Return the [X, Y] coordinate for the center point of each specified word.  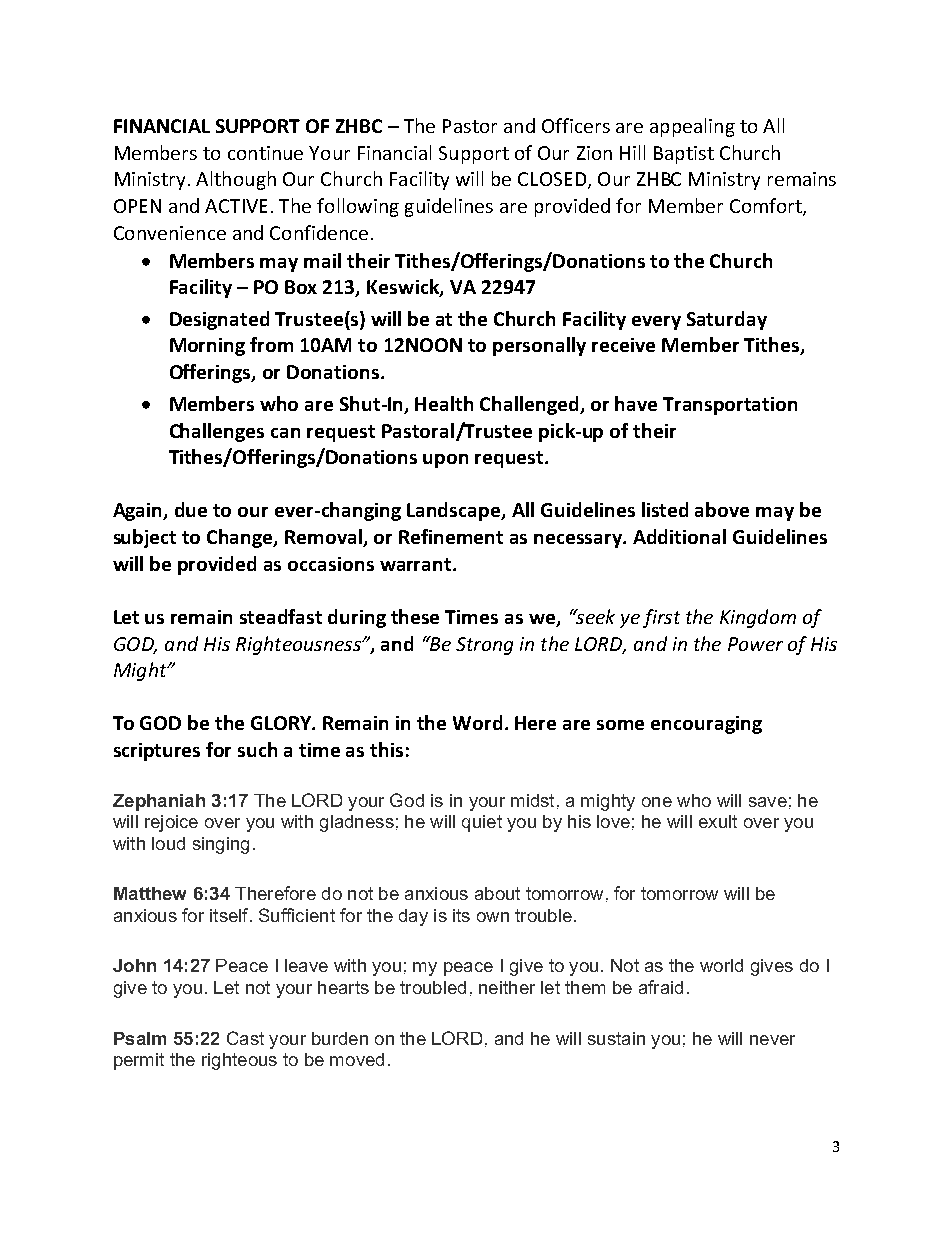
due [191, 509]
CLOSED [552, 179]
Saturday [727, 320]
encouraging [706, 725]
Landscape [455, 511]
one [657, 802]
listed [665, 509]
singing [221, 845]
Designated [219, 320]
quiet [482, 823]
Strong [484, 646]
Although [236, 180]
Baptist [684, 155]
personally [539, 346]
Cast [245, 1038]
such [257, 749]
